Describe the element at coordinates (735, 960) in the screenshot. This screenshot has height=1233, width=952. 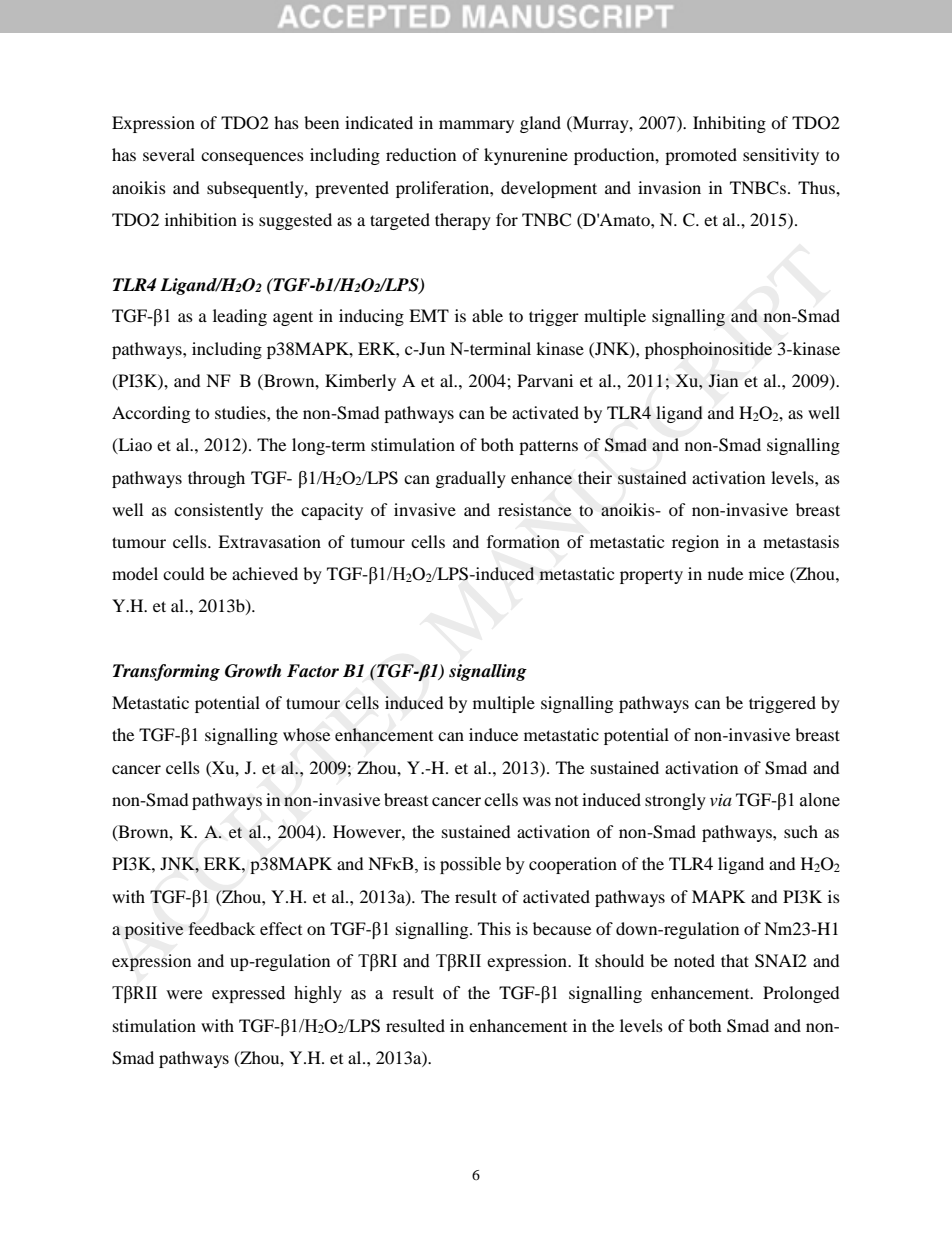
I see `that` at that location.
